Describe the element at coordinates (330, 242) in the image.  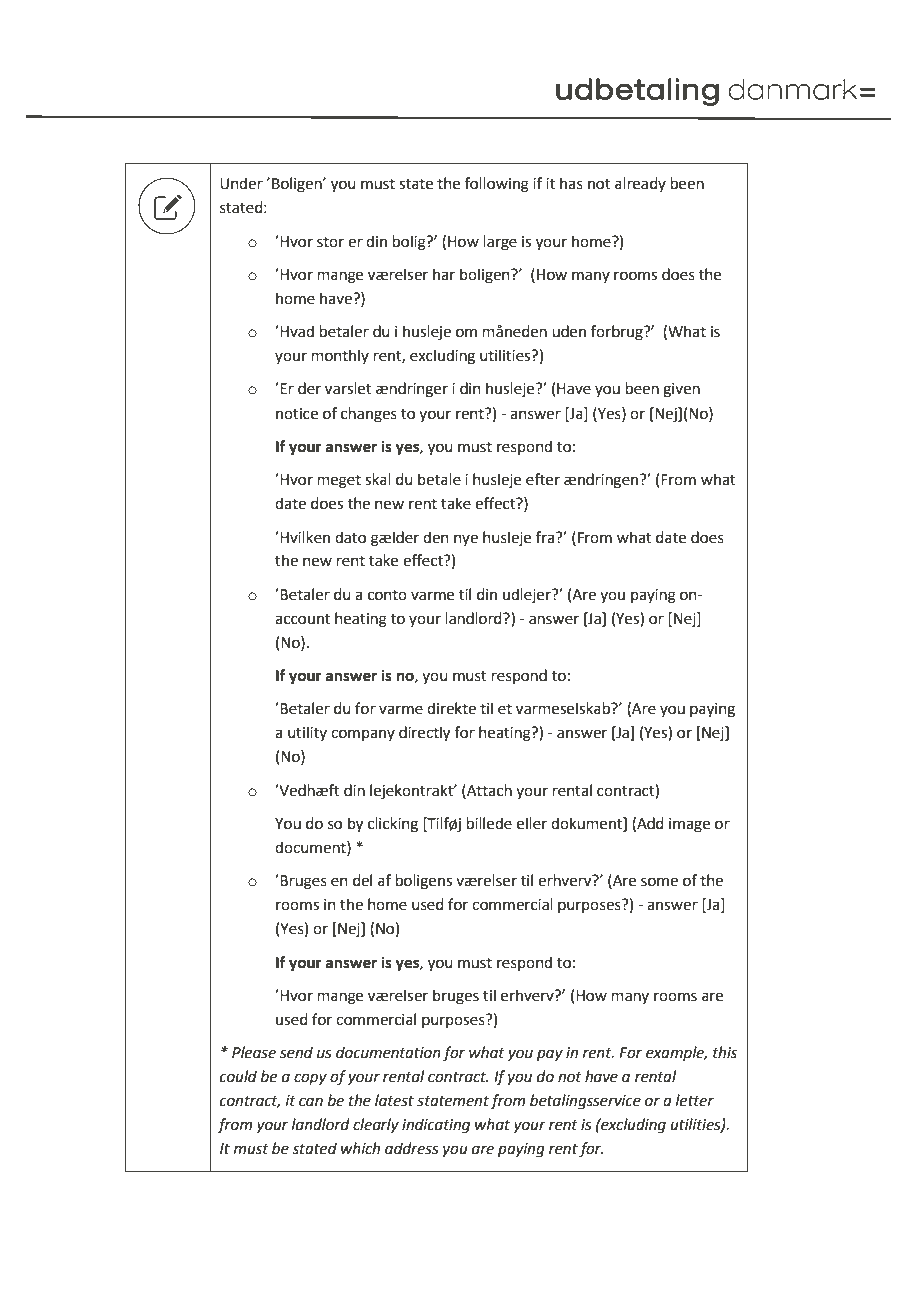
I see `stor` at that location.
